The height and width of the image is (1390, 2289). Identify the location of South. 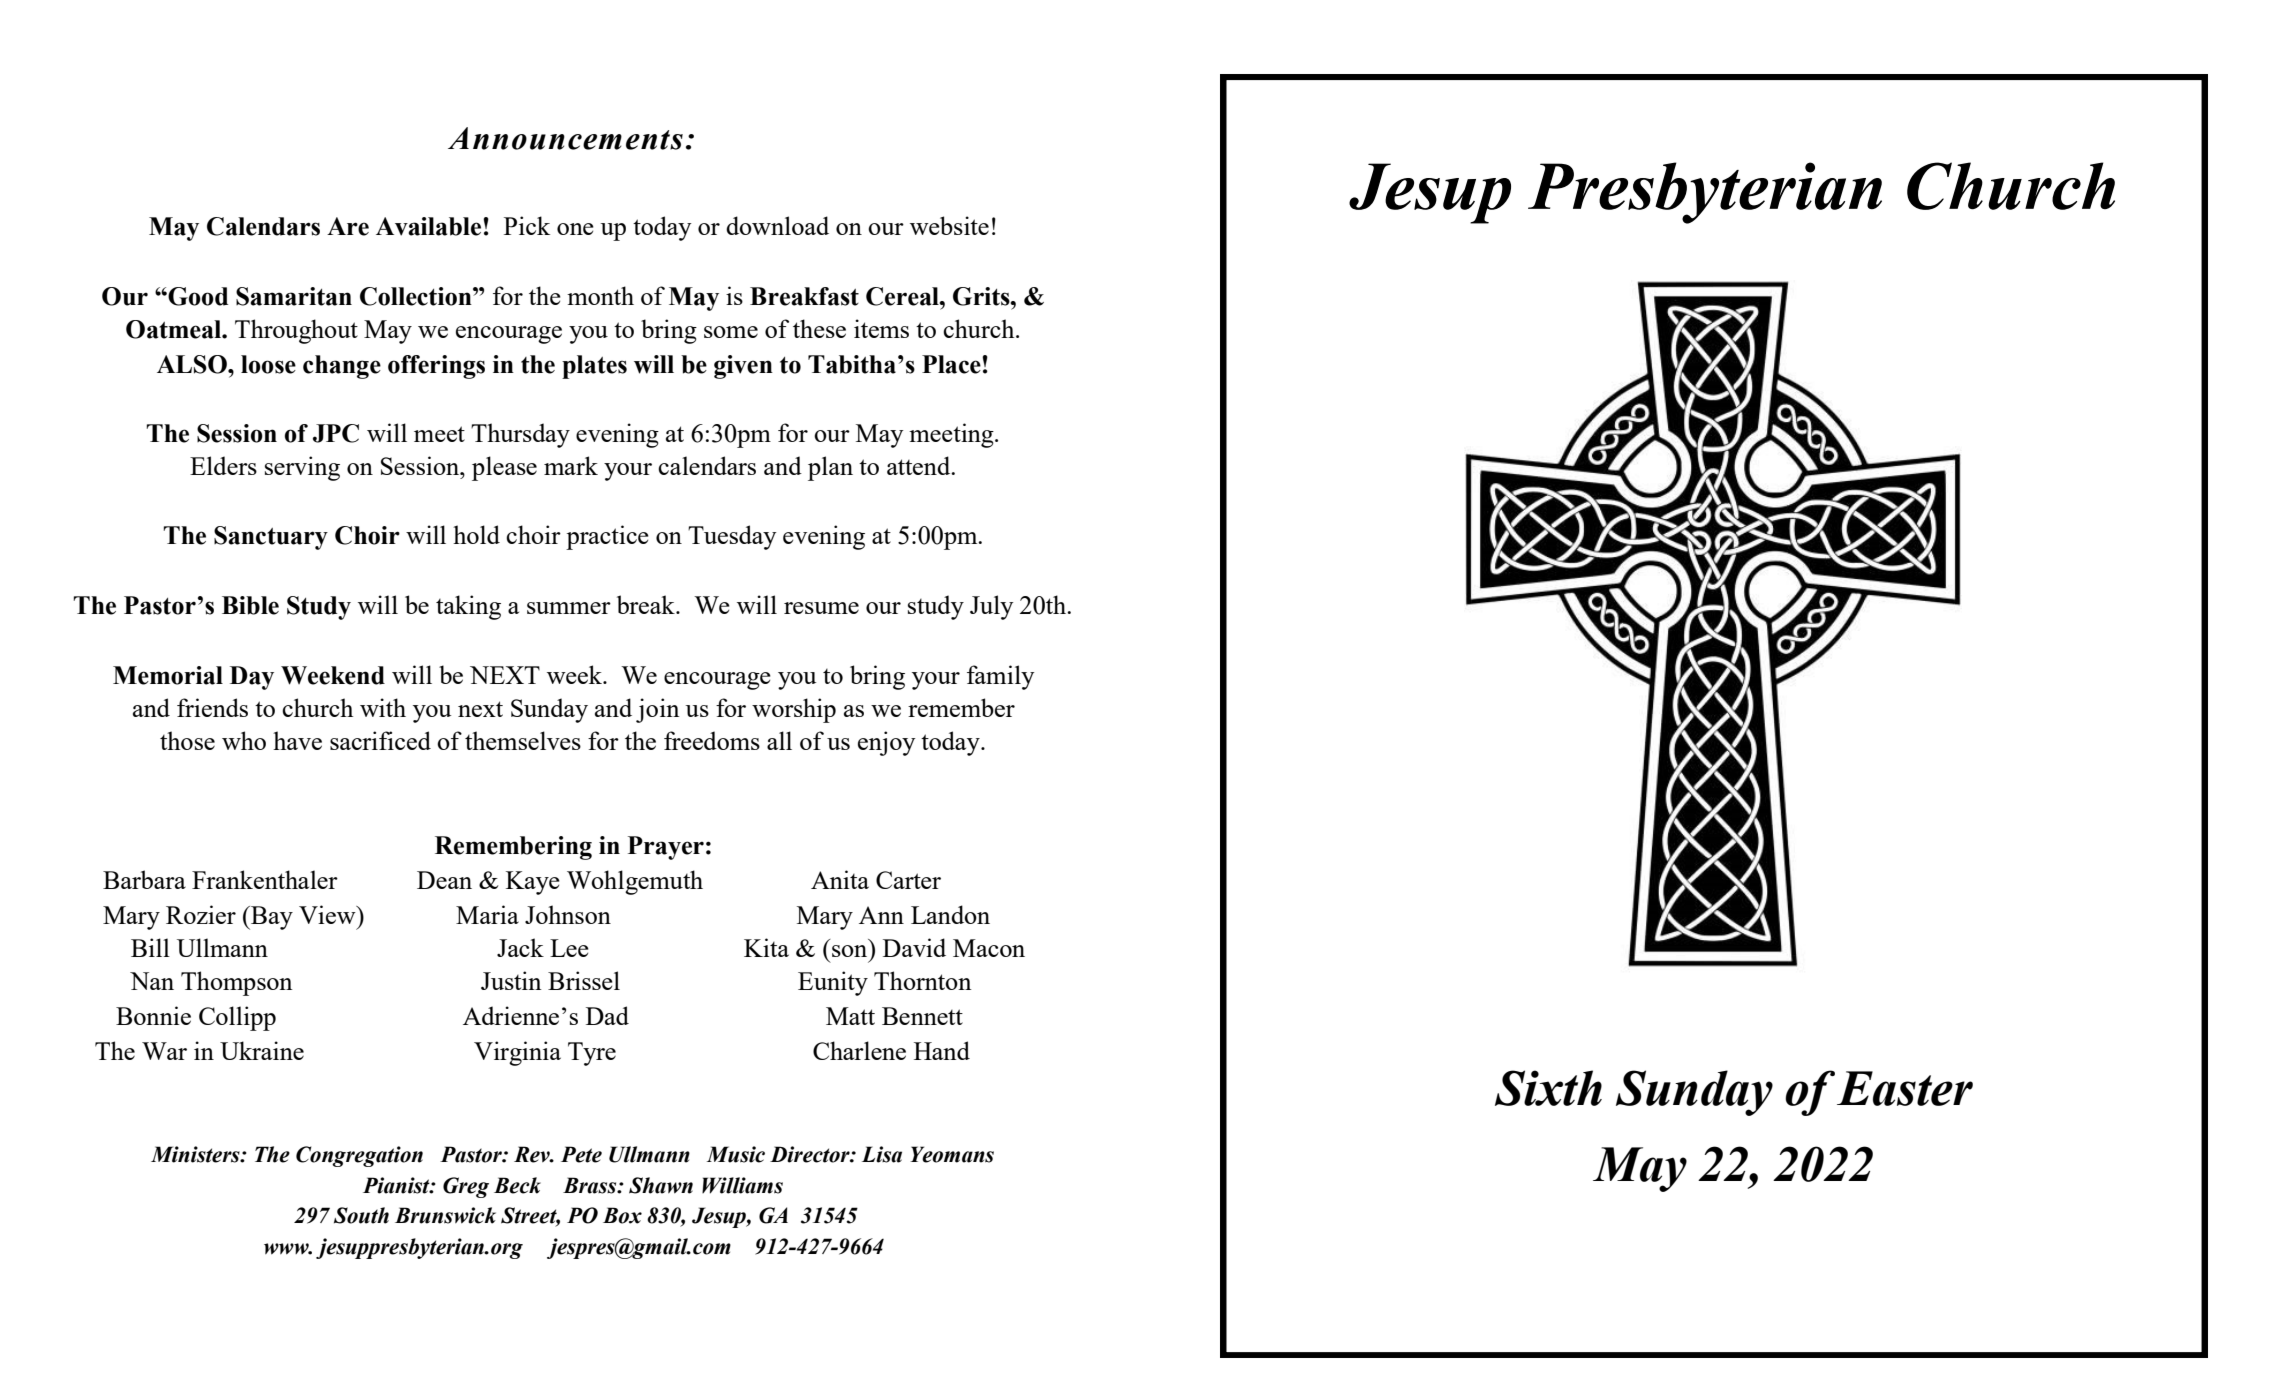
(361, 1215).
